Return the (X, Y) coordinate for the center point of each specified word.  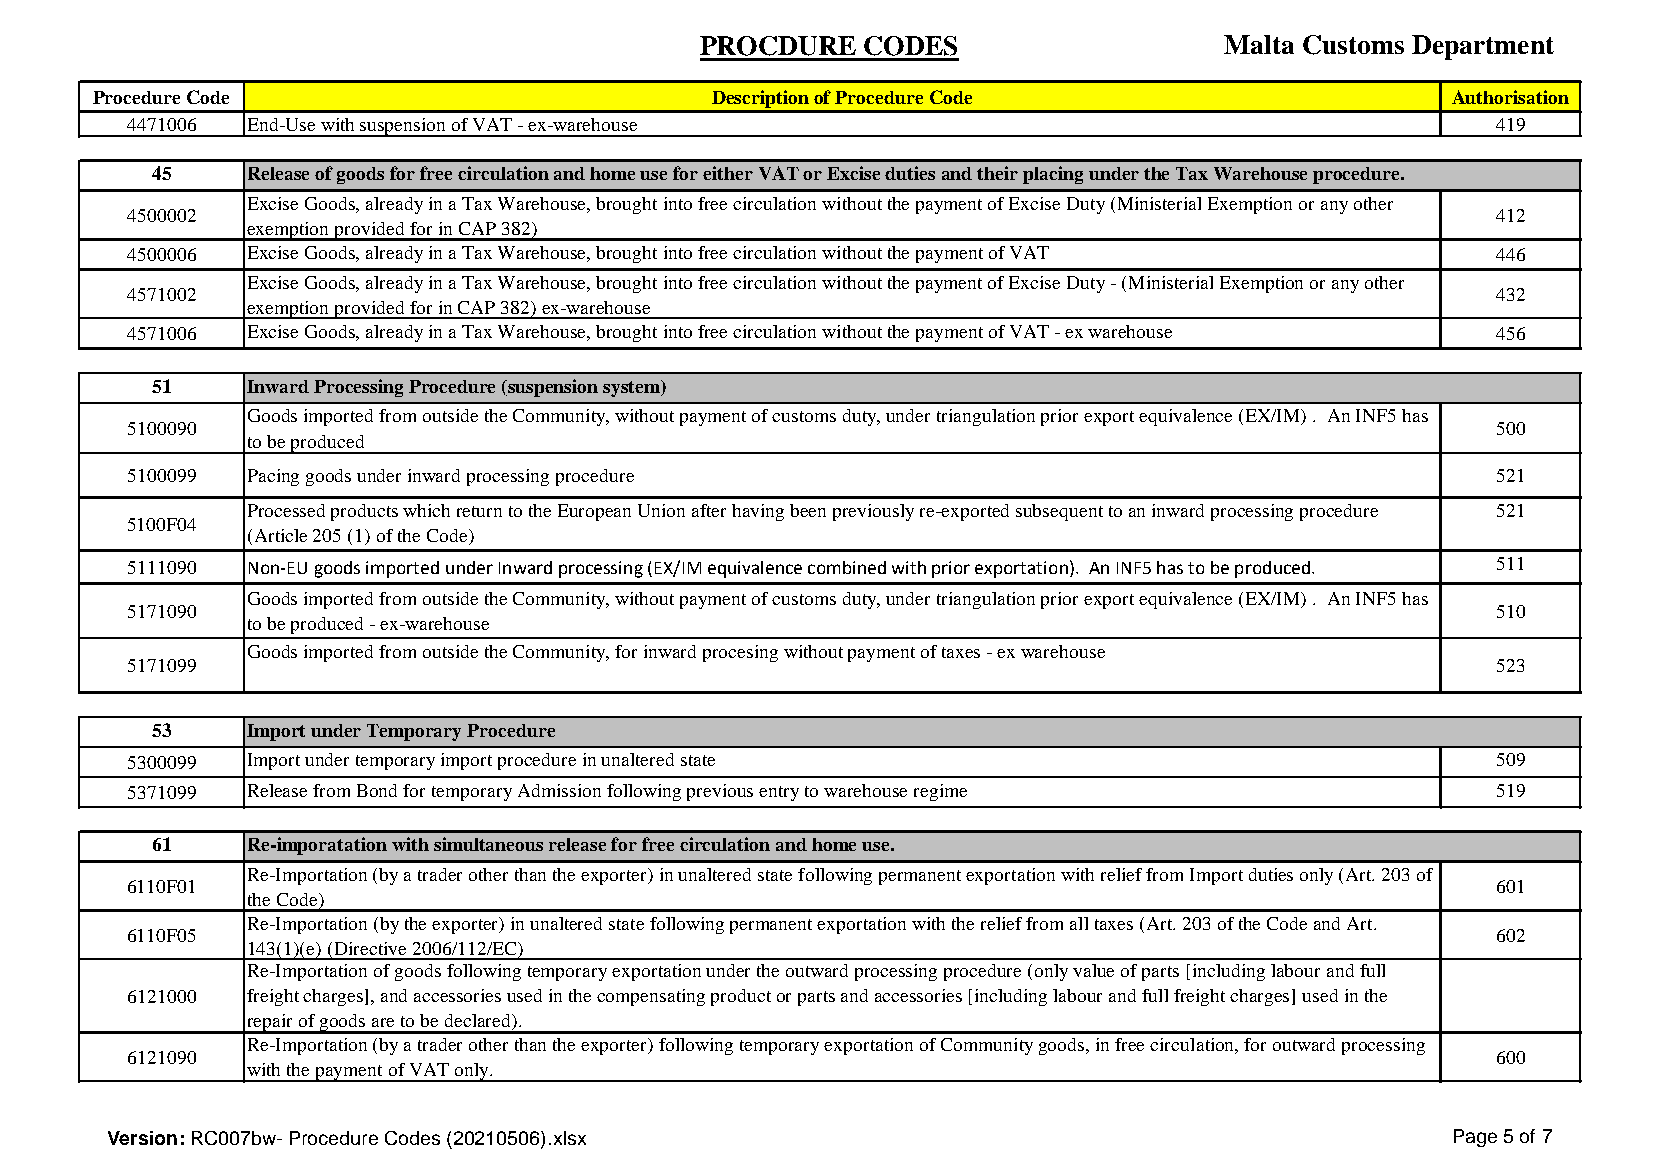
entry (779, 793)
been (808, 510)
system (633, 388)
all (1079, 923)
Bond (377, 790)
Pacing (273, 477)
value (1093, 970)
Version (142, 1138)
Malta (1259, 44)
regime (940, 792)
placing (1053, 175)
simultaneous (488, 844)
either (728, 173)
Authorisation (1510, 97)
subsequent (1059, 512)
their (997, 173)
